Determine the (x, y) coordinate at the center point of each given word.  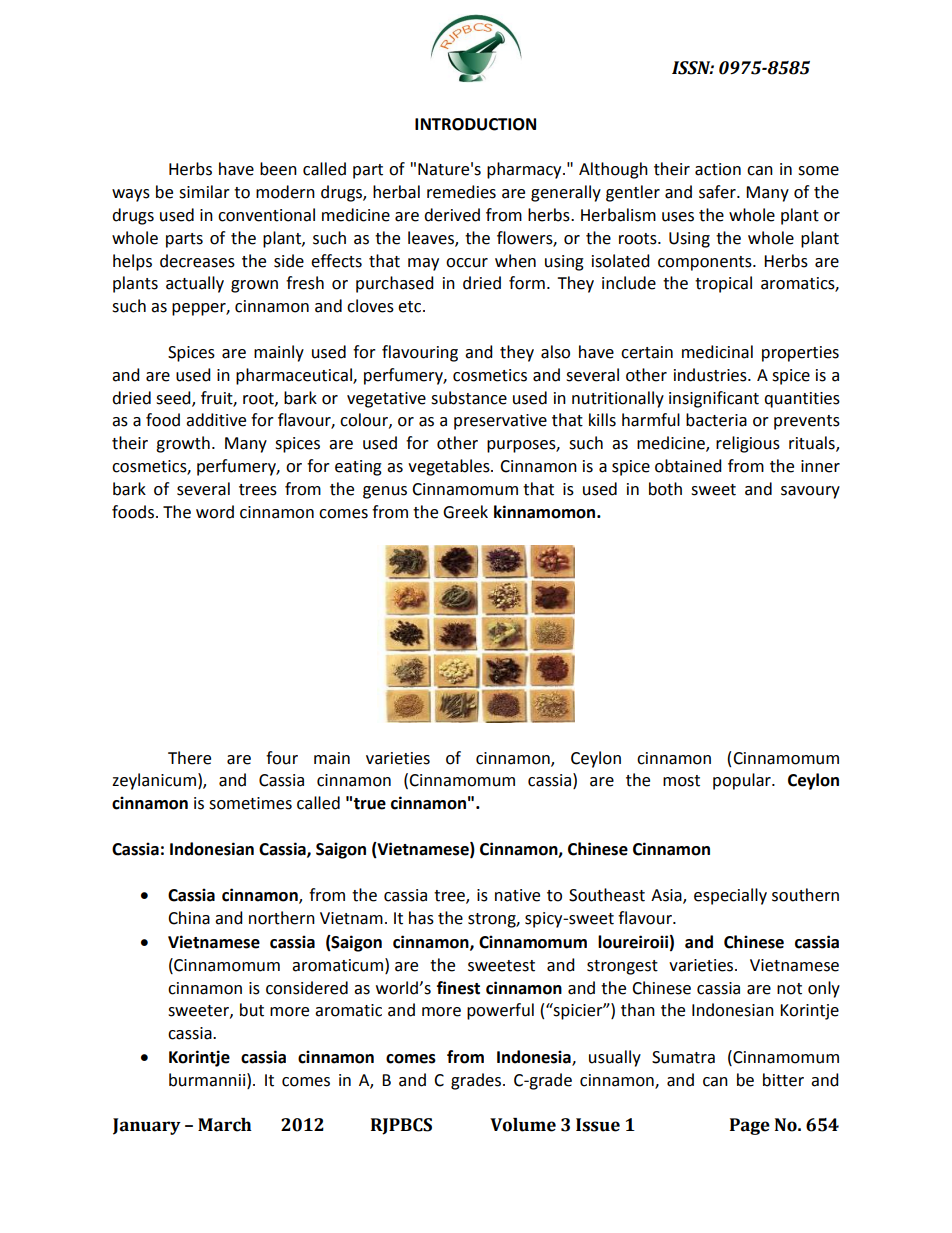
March (225, 1125)
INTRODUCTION (475, 124)
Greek (465, 512)
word (215, 512)
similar (204, 192)
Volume (523, 1125)
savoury (810, 492)
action (718, 169)
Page (750, 1126)
